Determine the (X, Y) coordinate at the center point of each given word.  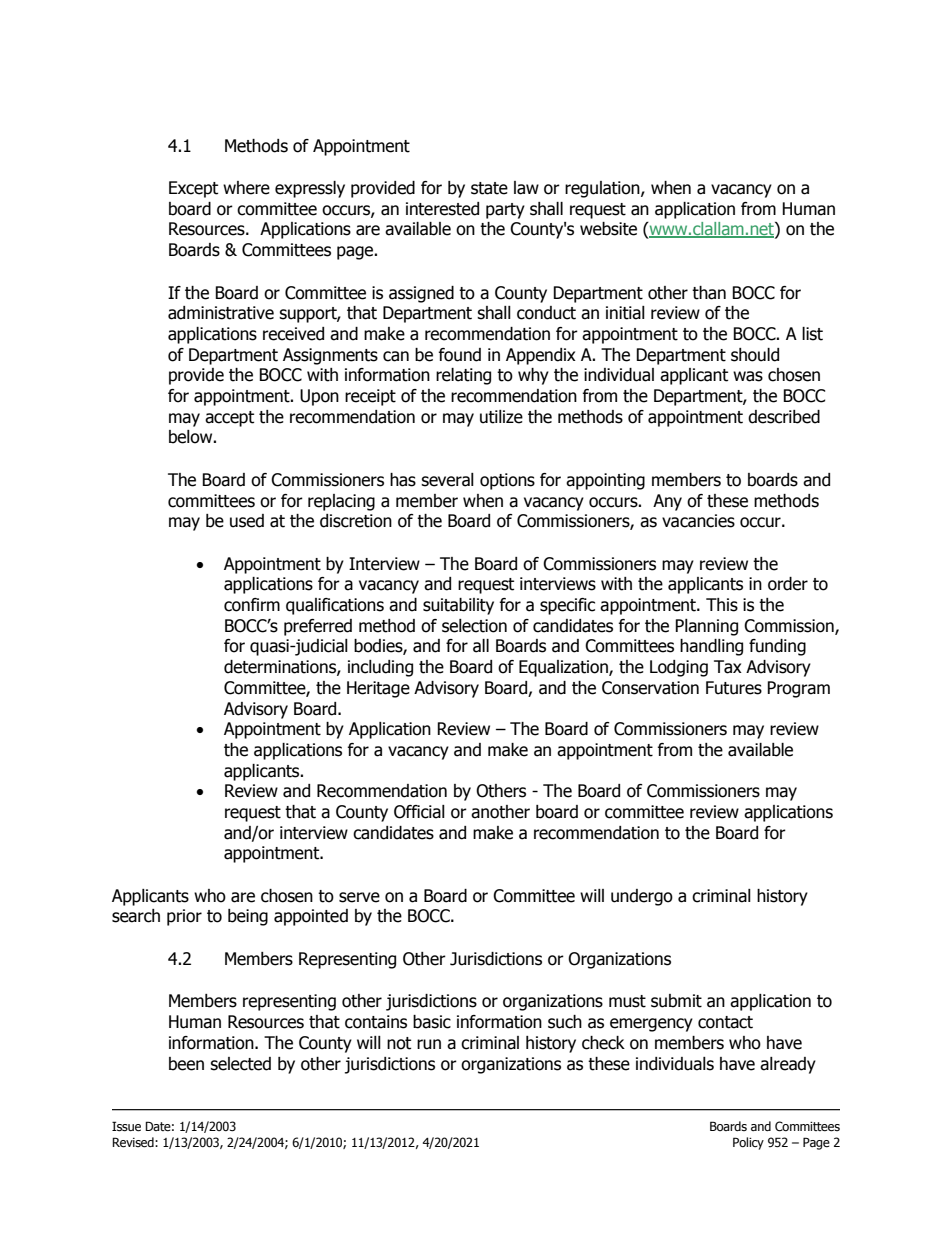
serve (359, 897)
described (784, 417)
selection (474, 626)
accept (229, 419)
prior (184, 917)
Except (193, 189)
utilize (501, 417)
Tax (728, 667)
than (709, 293)
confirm (252, 605)
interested (442, 209)
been (186, 1064)
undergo (642, 897)
